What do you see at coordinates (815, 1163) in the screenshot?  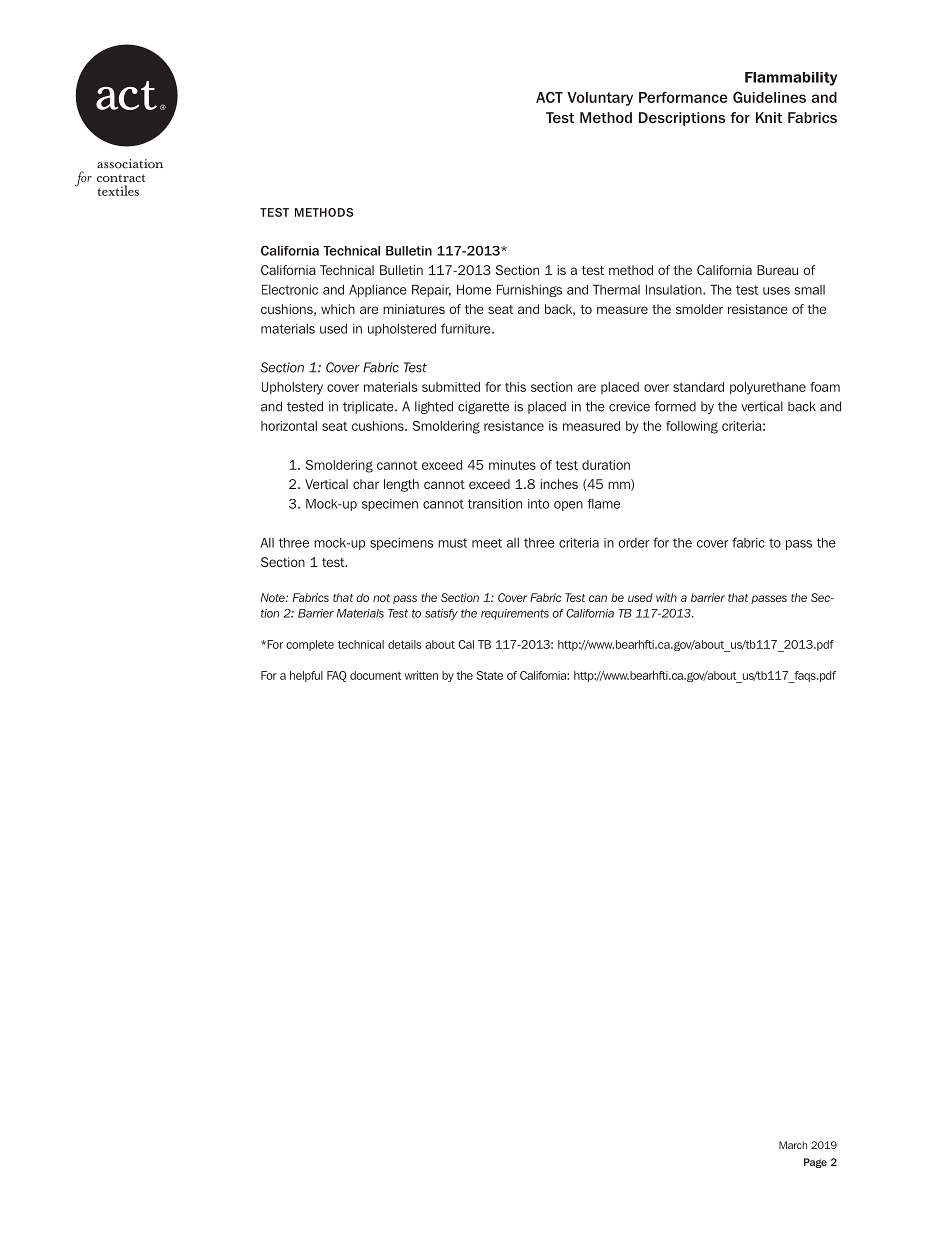 I see `Page` at bounding box center [815, 1163].
